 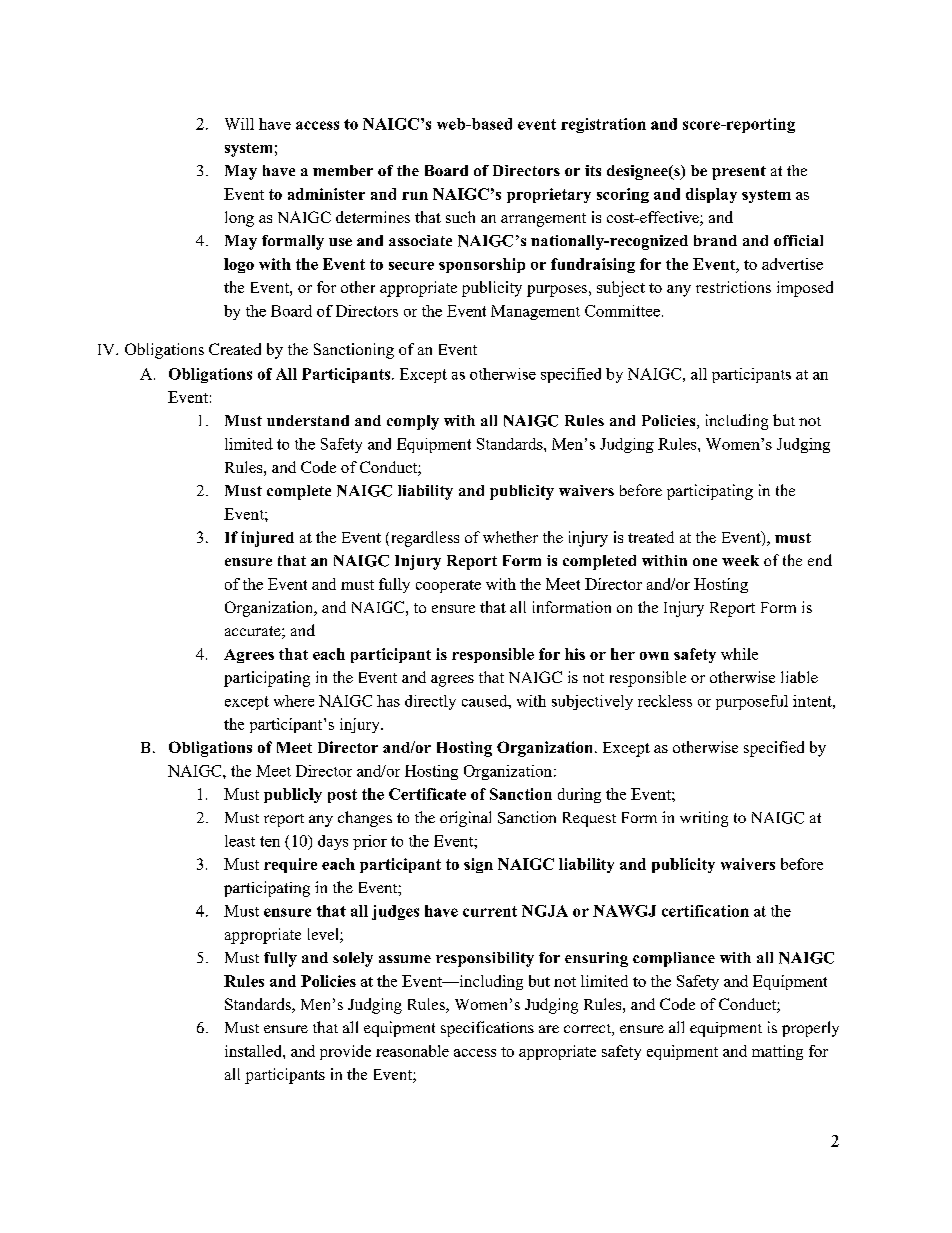 I want to click on injured, so click(x=267, y=539).
